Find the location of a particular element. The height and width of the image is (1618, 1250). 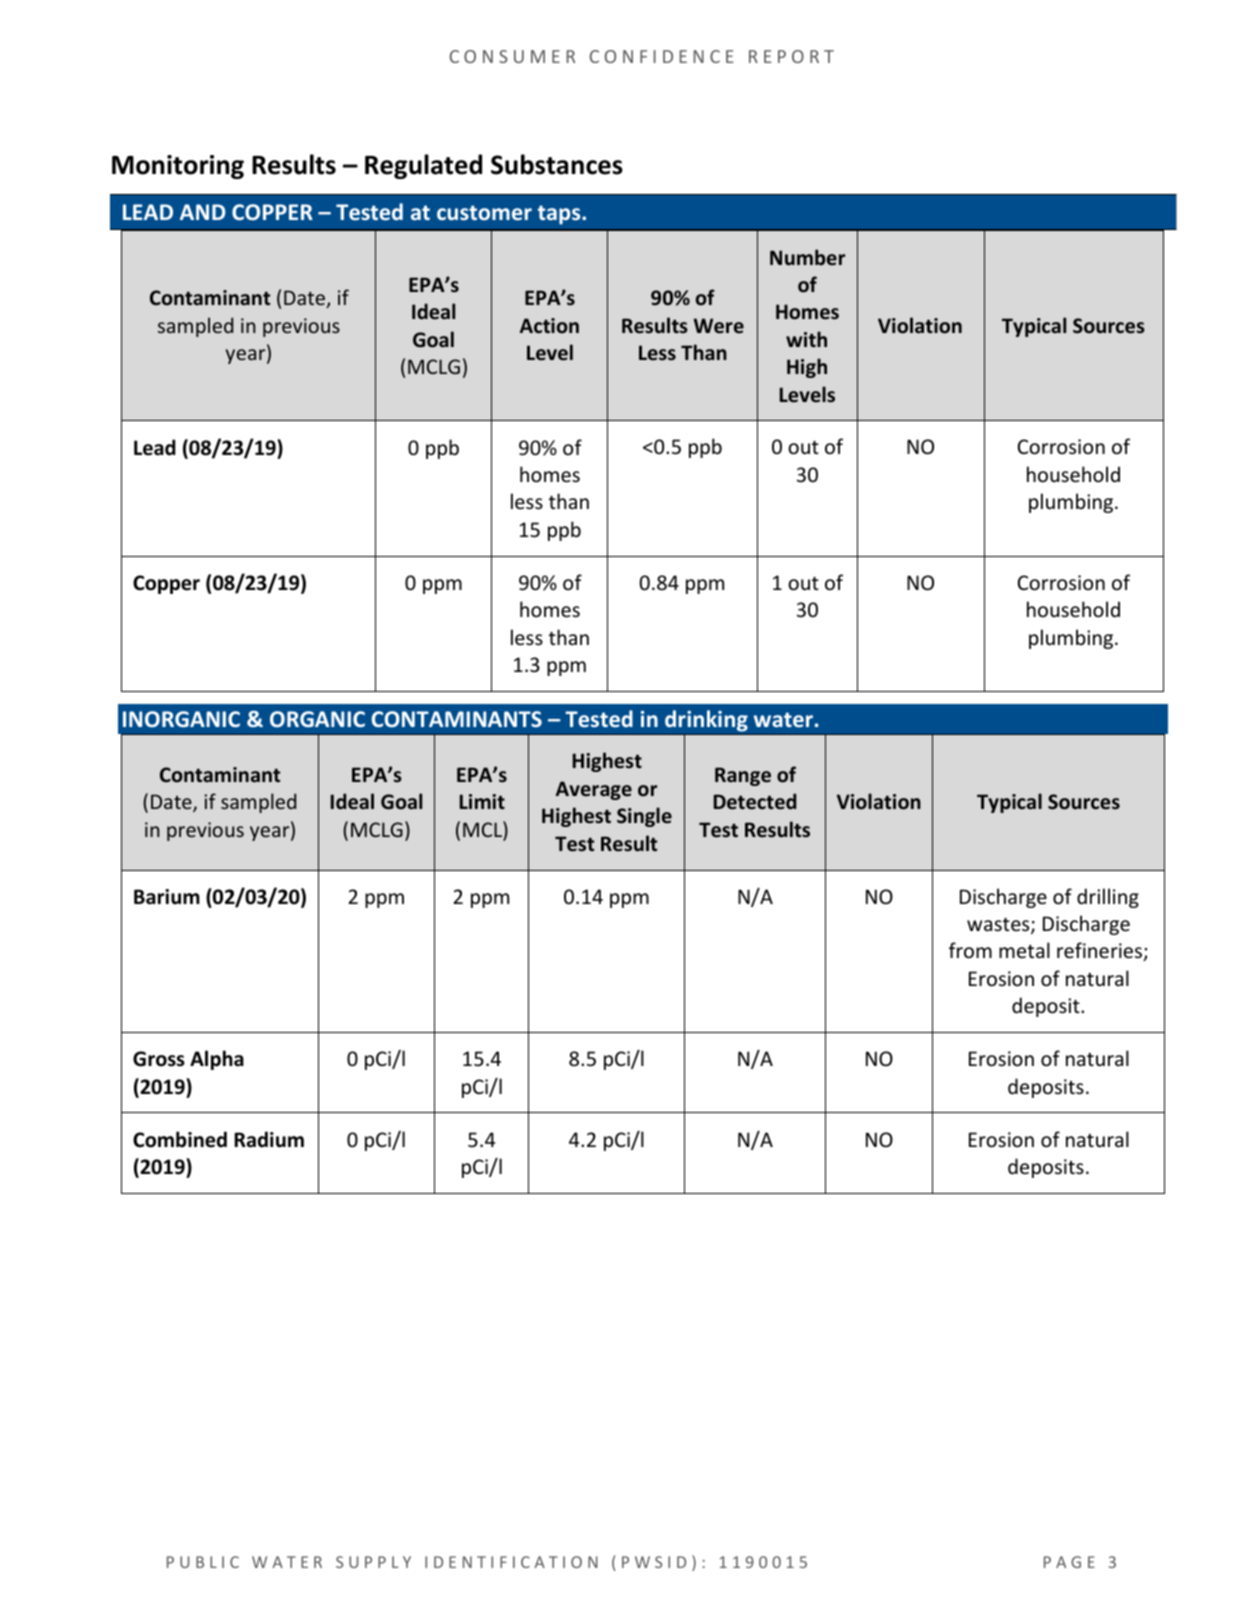

Barium is located at coordinates (167, 897).
